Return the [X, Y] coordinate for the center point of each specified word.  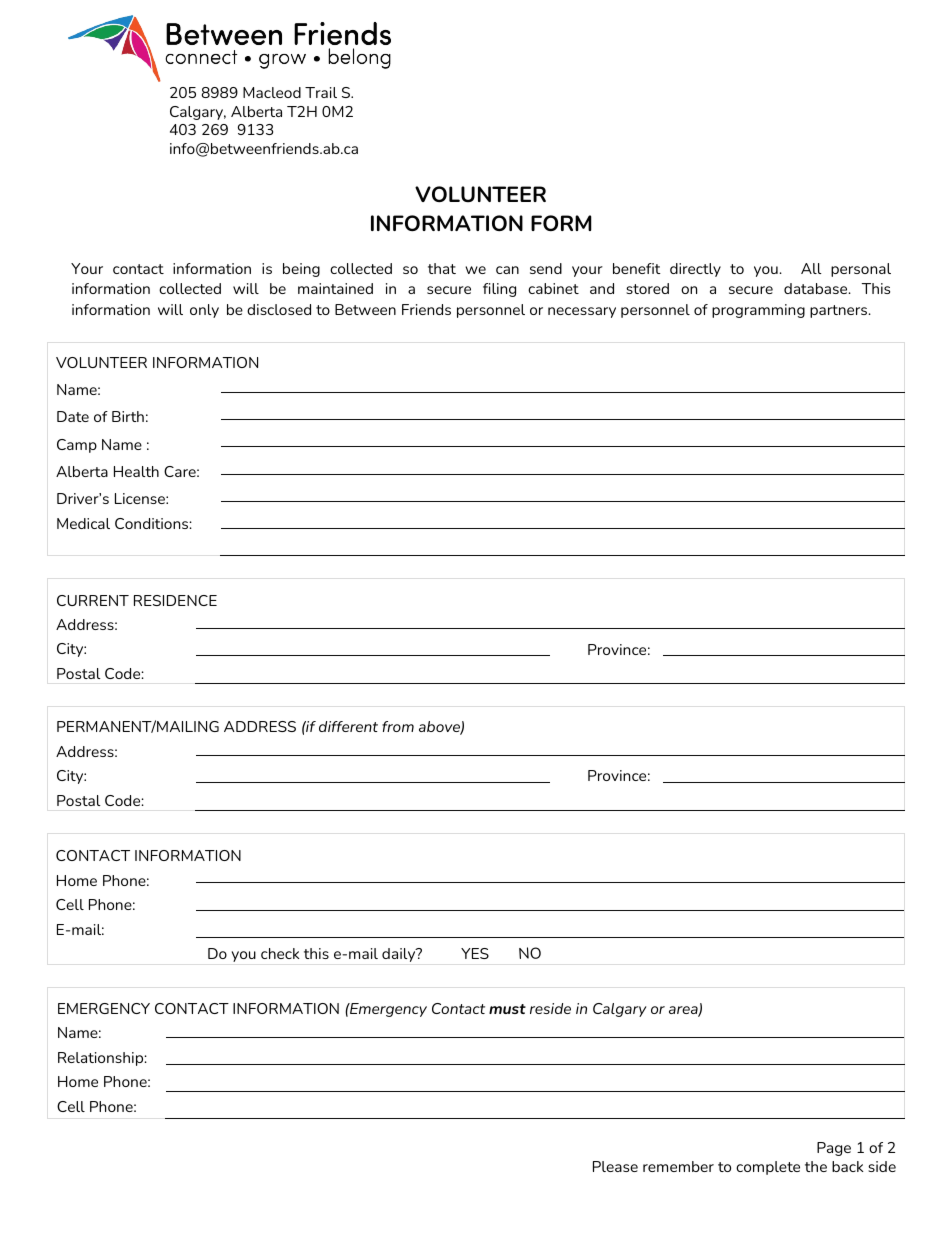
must [507, 1009]
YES [475, 953]
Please [615, 1166]
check [280, 953]
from [398, 726]
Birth [128, 416]
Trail [321, 92]
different [348, 726]
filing [499, 290]
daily [400, 955]
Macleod [272, 92]
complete [768, 1168]
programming [758, 311]
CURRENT [93, 600]
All [811, 268]
